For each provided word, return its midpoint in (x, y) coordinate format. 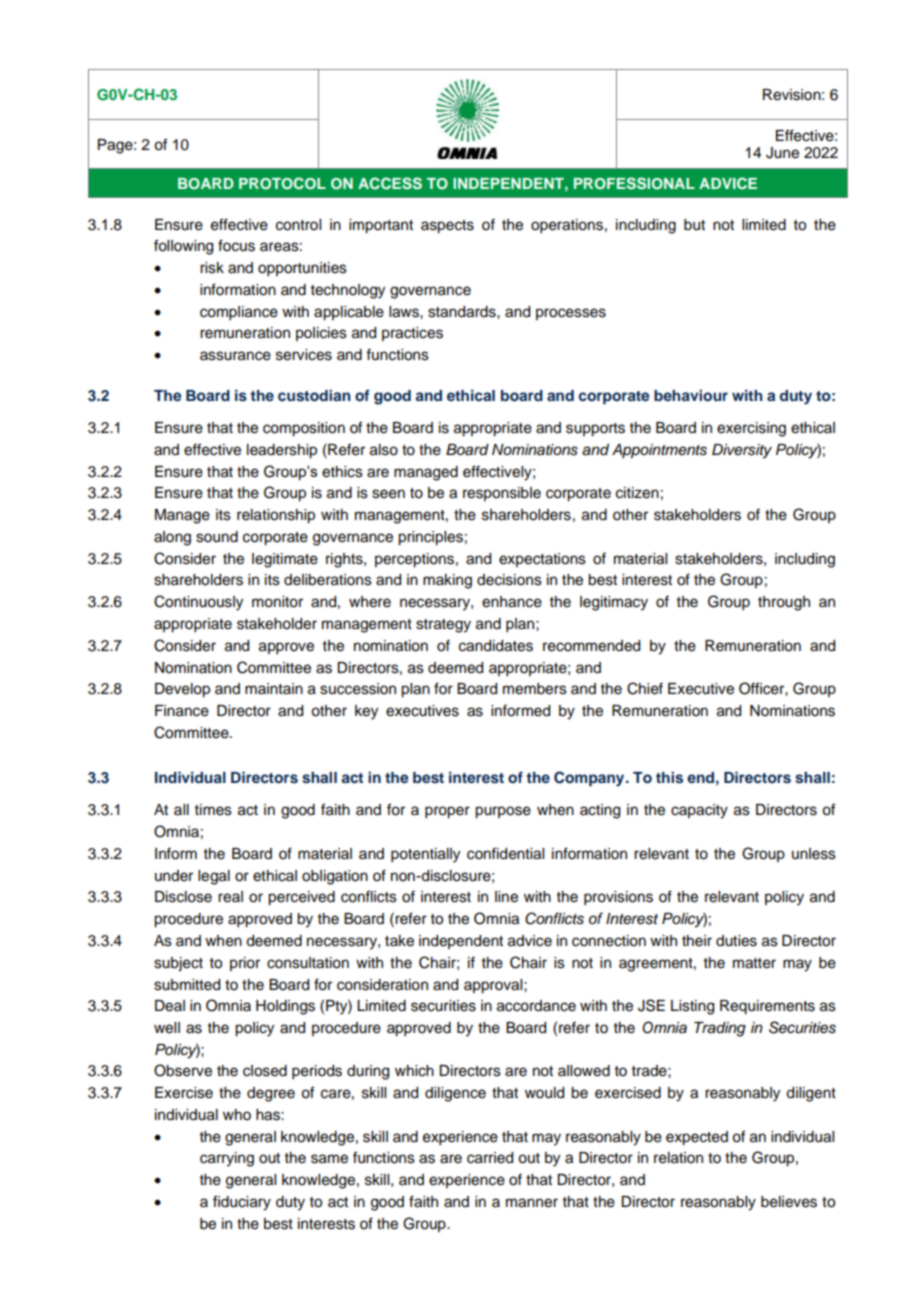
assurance (235, 356)
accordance (536, 1006)
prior (245, 964)
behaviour (691, 395)
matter (754, 963)
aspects (447, 227)
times (213, 810)
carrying (227, 1159)
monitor (277, 602)
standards (463, 312)
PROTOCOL (282, 183)
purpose (503, 812)
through (784, 603)
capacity (699, 811)
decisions (509, 580)
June (782, 153)
